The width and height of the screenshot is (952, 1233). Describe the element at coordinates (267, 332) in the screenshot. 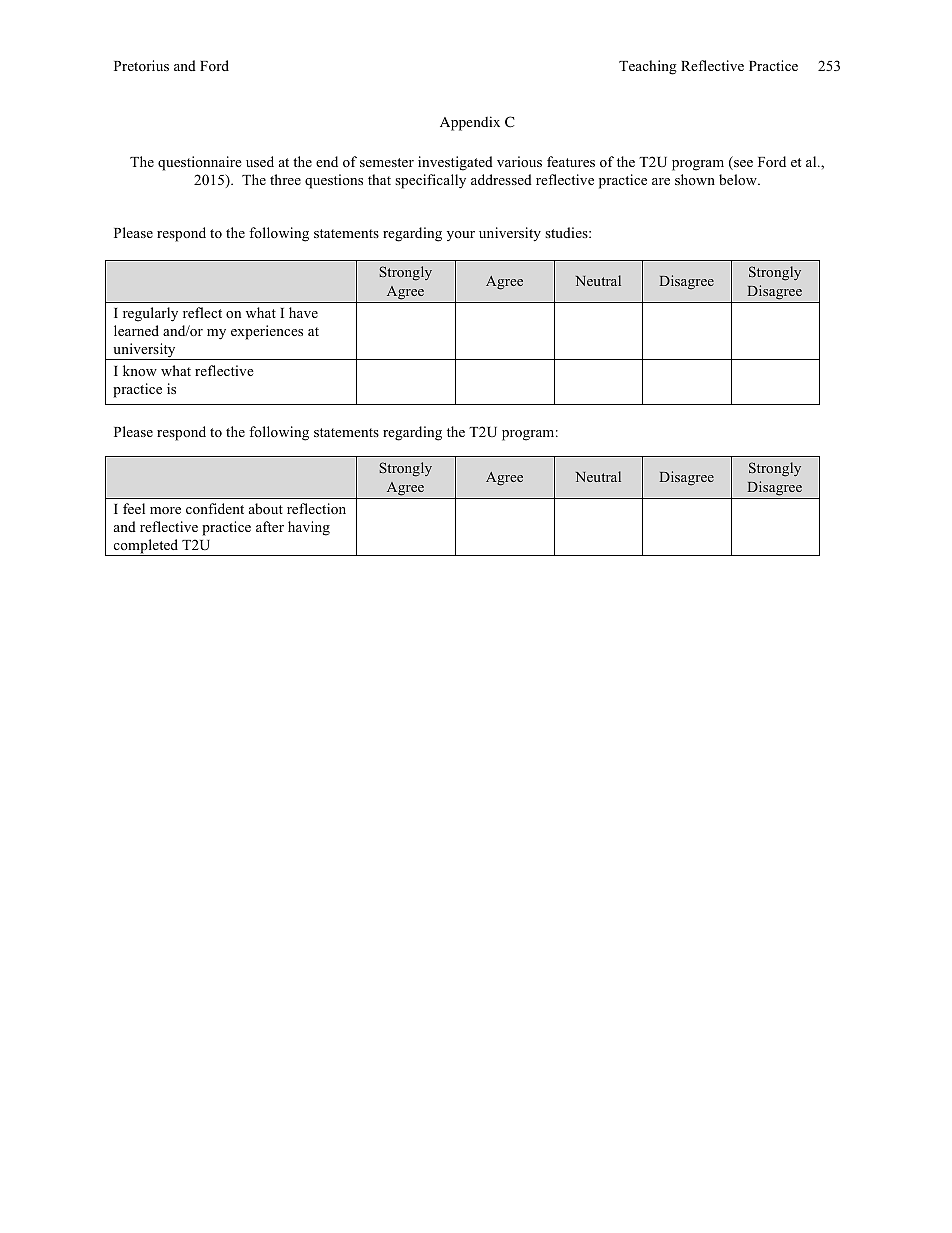

I see `experiences` at that location.
